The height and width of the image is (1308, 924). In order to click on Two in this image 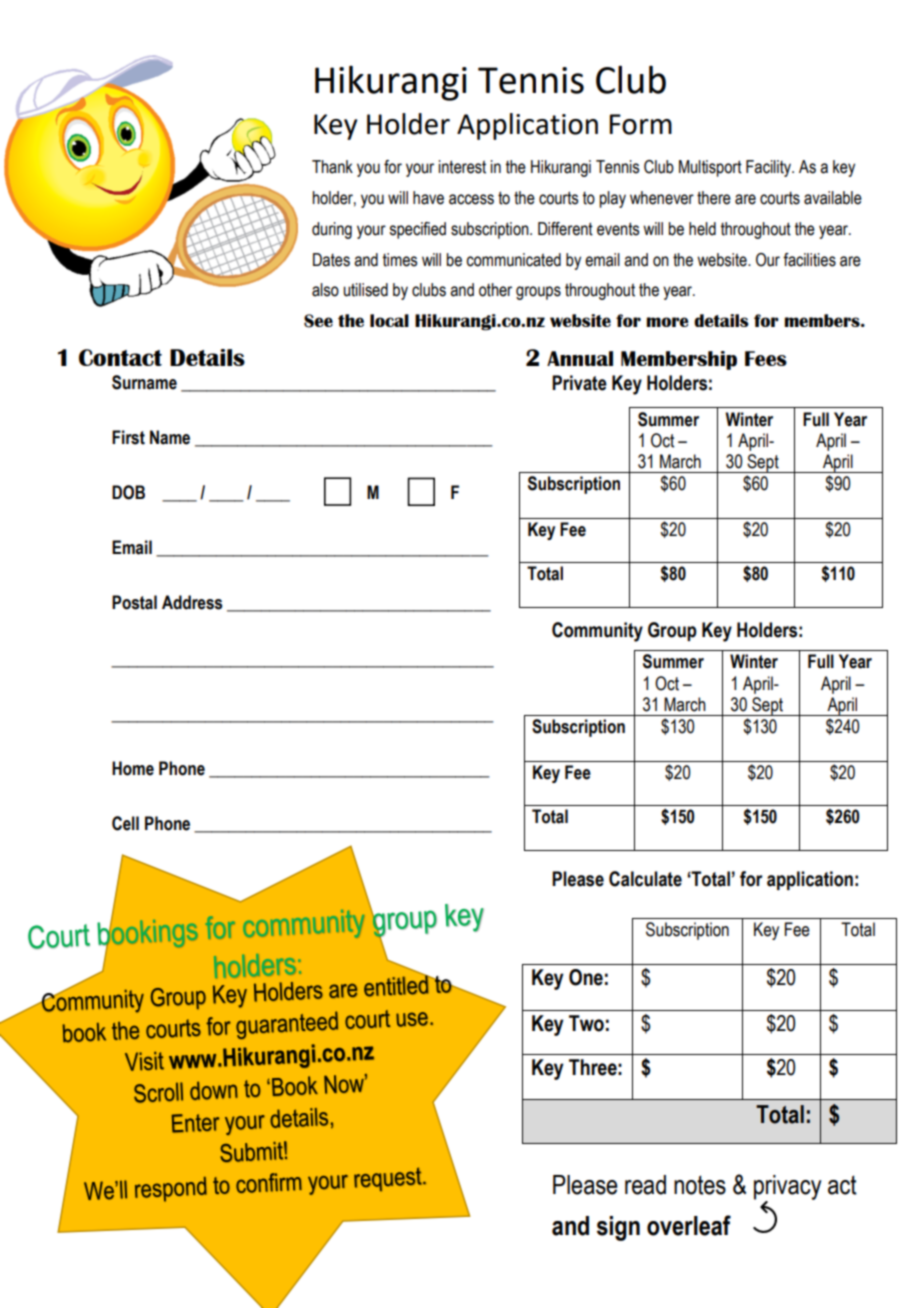, I will do `click(586, 1023)`.
